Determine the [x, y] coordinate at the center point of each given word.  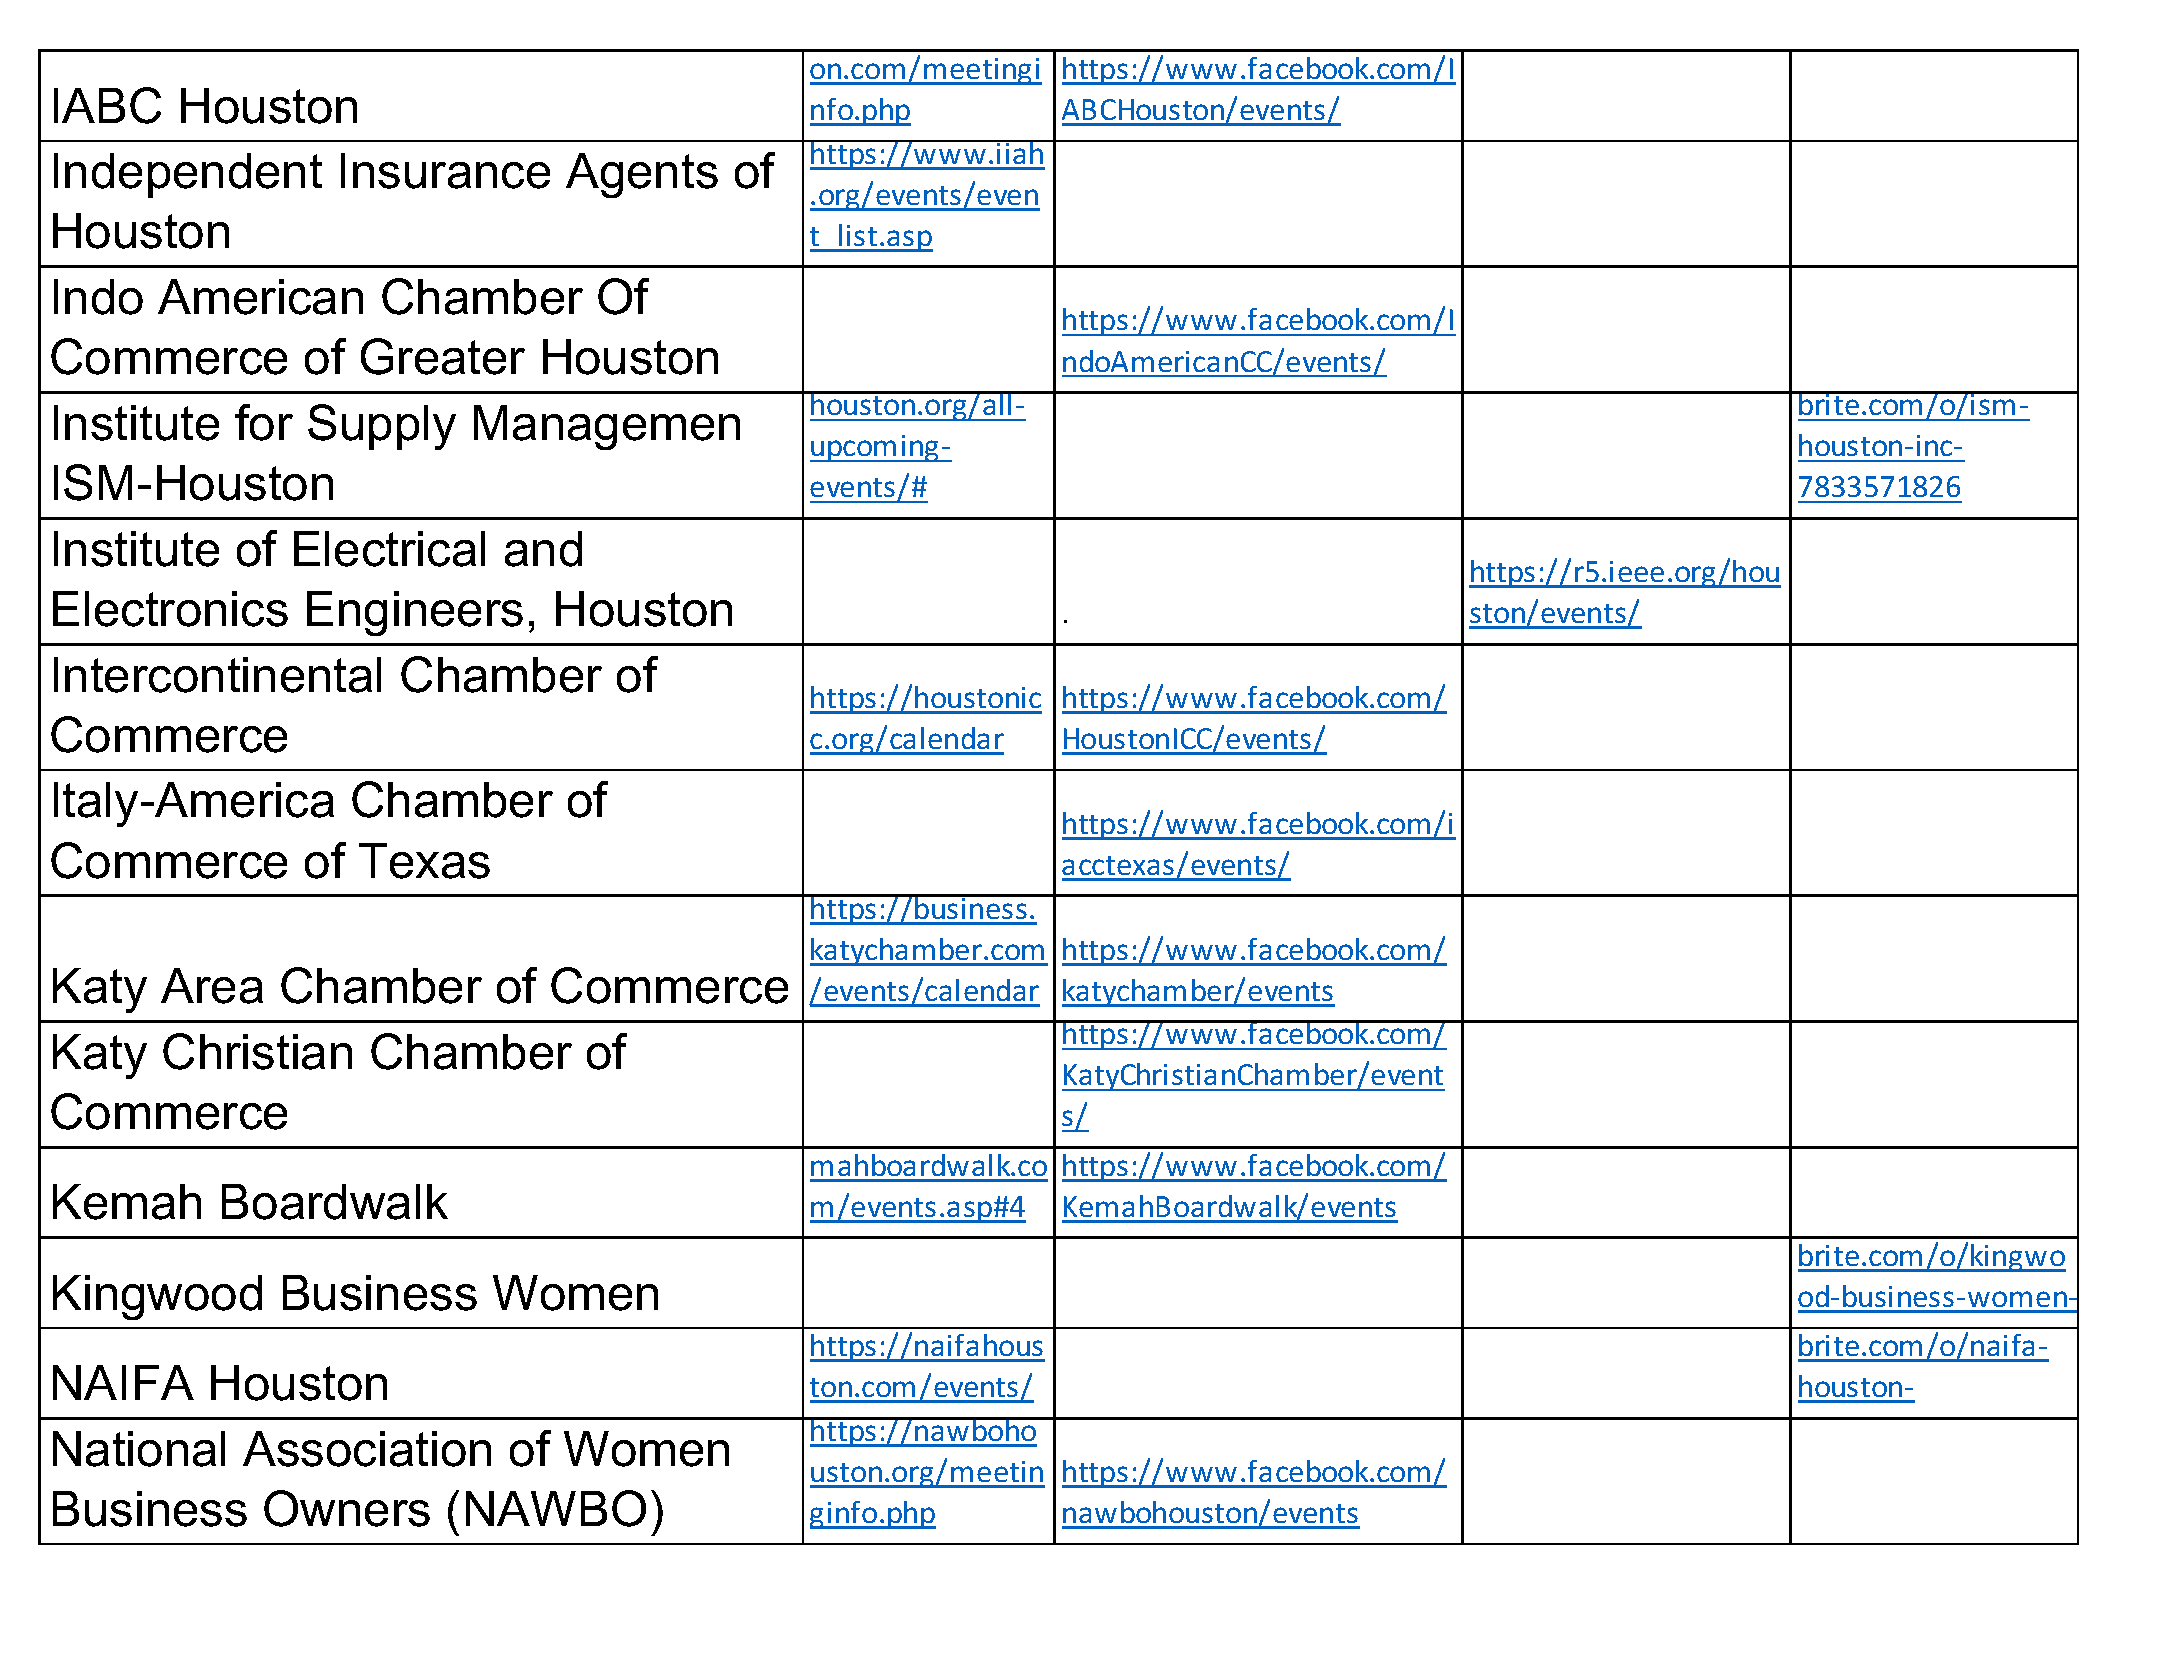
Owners [347, 1508]
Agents [642, 175]
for [264, 422]
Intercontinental [217, 675]
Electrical [389, 549]
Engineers [415, 613]
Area [212, 986]
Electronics [170, 609]
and [543, 549]
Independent [188, 175]
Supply [382, 427]
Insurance [445, 171]
